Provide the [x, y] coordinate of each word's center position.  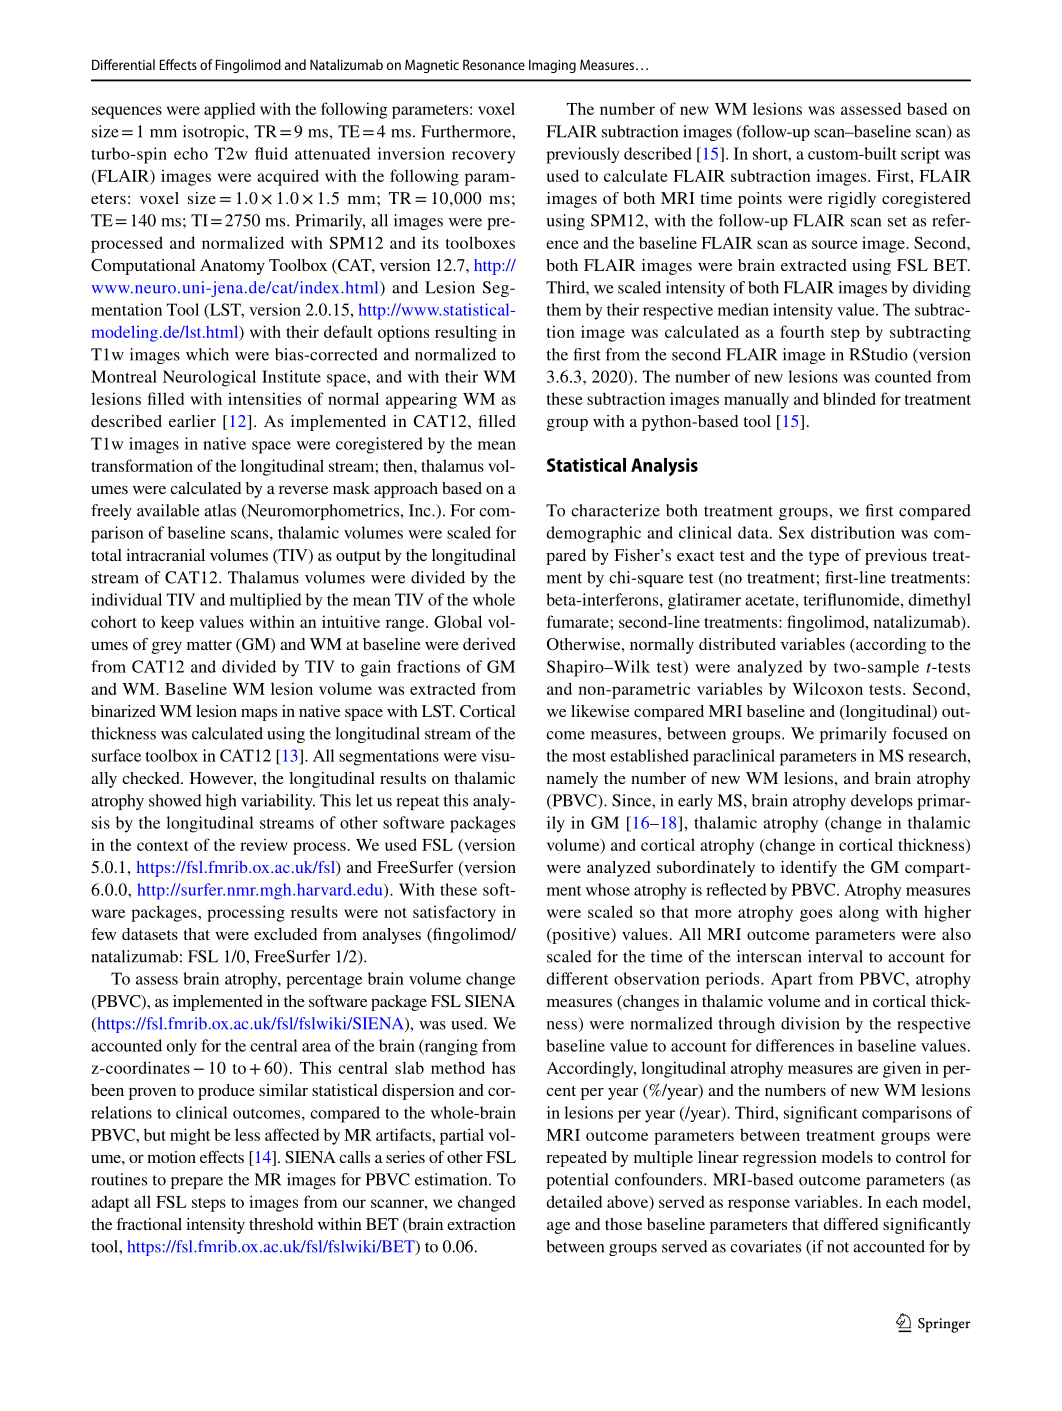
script [920, 155]
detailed [574, 1201]
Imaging [552, 66]
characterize [615, 510]
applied [229, 110]
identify [809, 869]
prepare [197, 1183]
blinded [849, 398]
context [163, 846]
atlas [220, 510]
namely [572, 780]
